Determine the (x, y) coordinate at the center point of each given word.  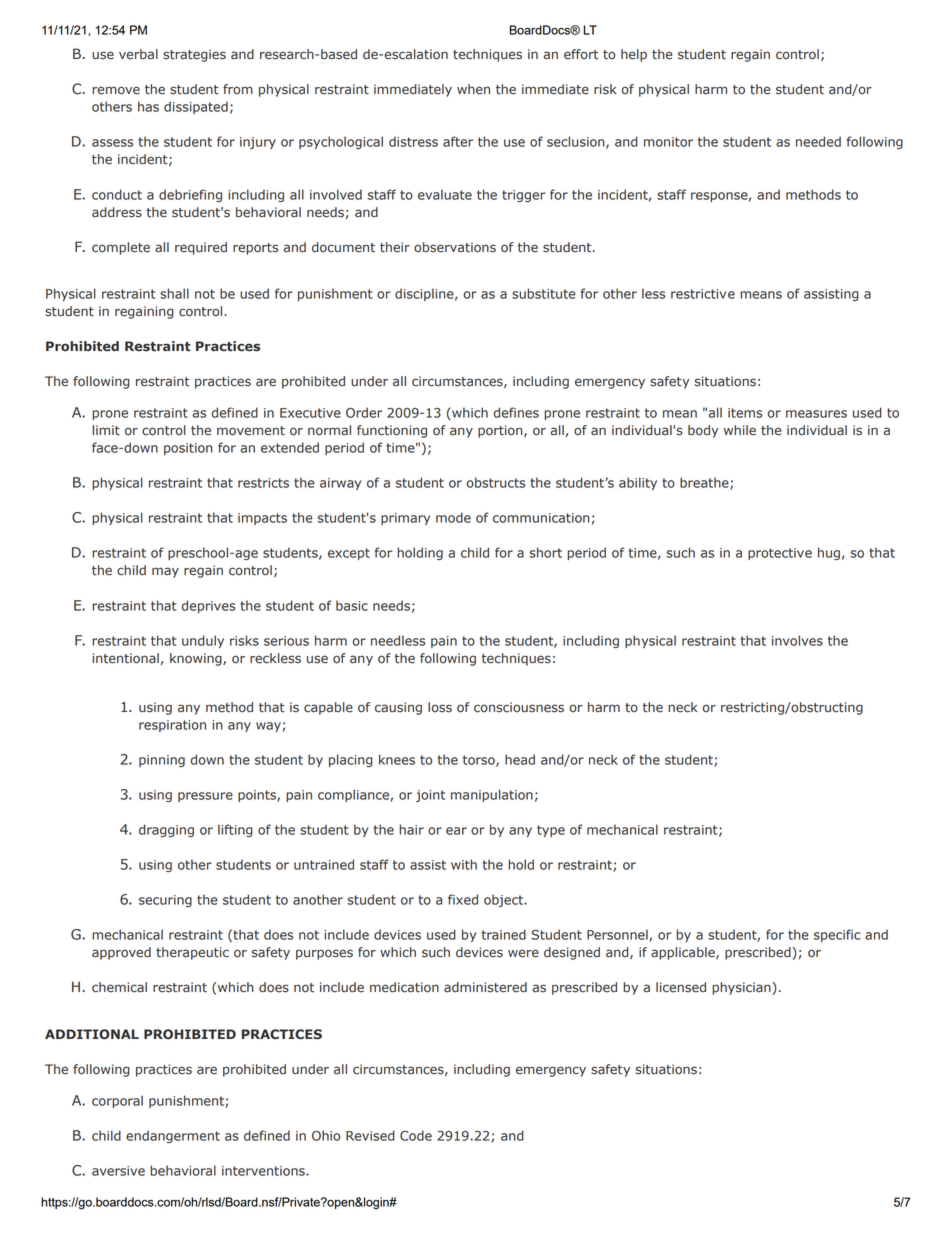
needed (818, 141)
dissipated (196, 107)
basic (352, 605)
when (473, 89)
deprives (208, 606)
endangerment (173, 1136)
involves (797, 640)
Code (416, 1135)
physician (741, 988)
